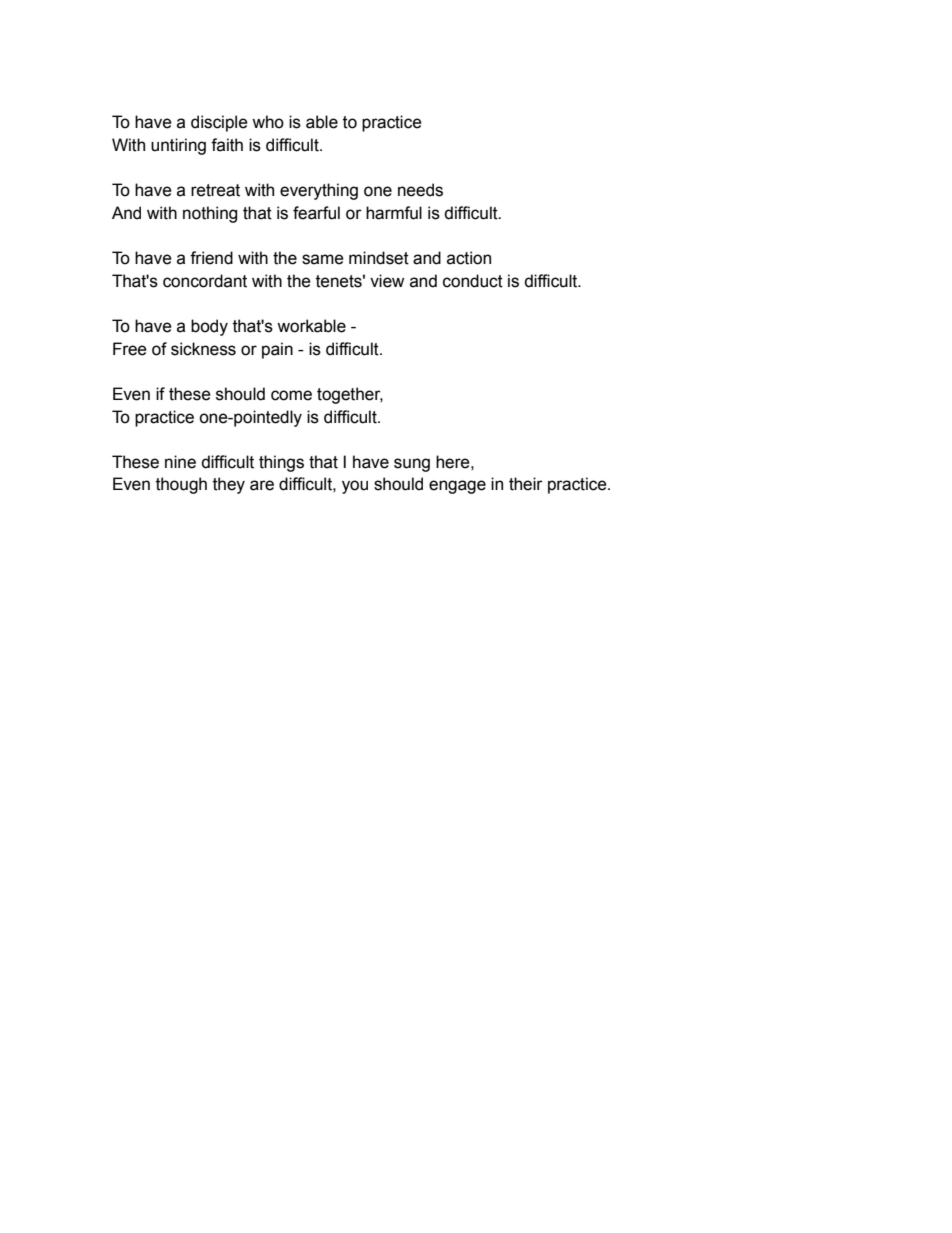  Describe the element at coordinates (394, 213) in the screenshot. I see `harmful` at that location.
